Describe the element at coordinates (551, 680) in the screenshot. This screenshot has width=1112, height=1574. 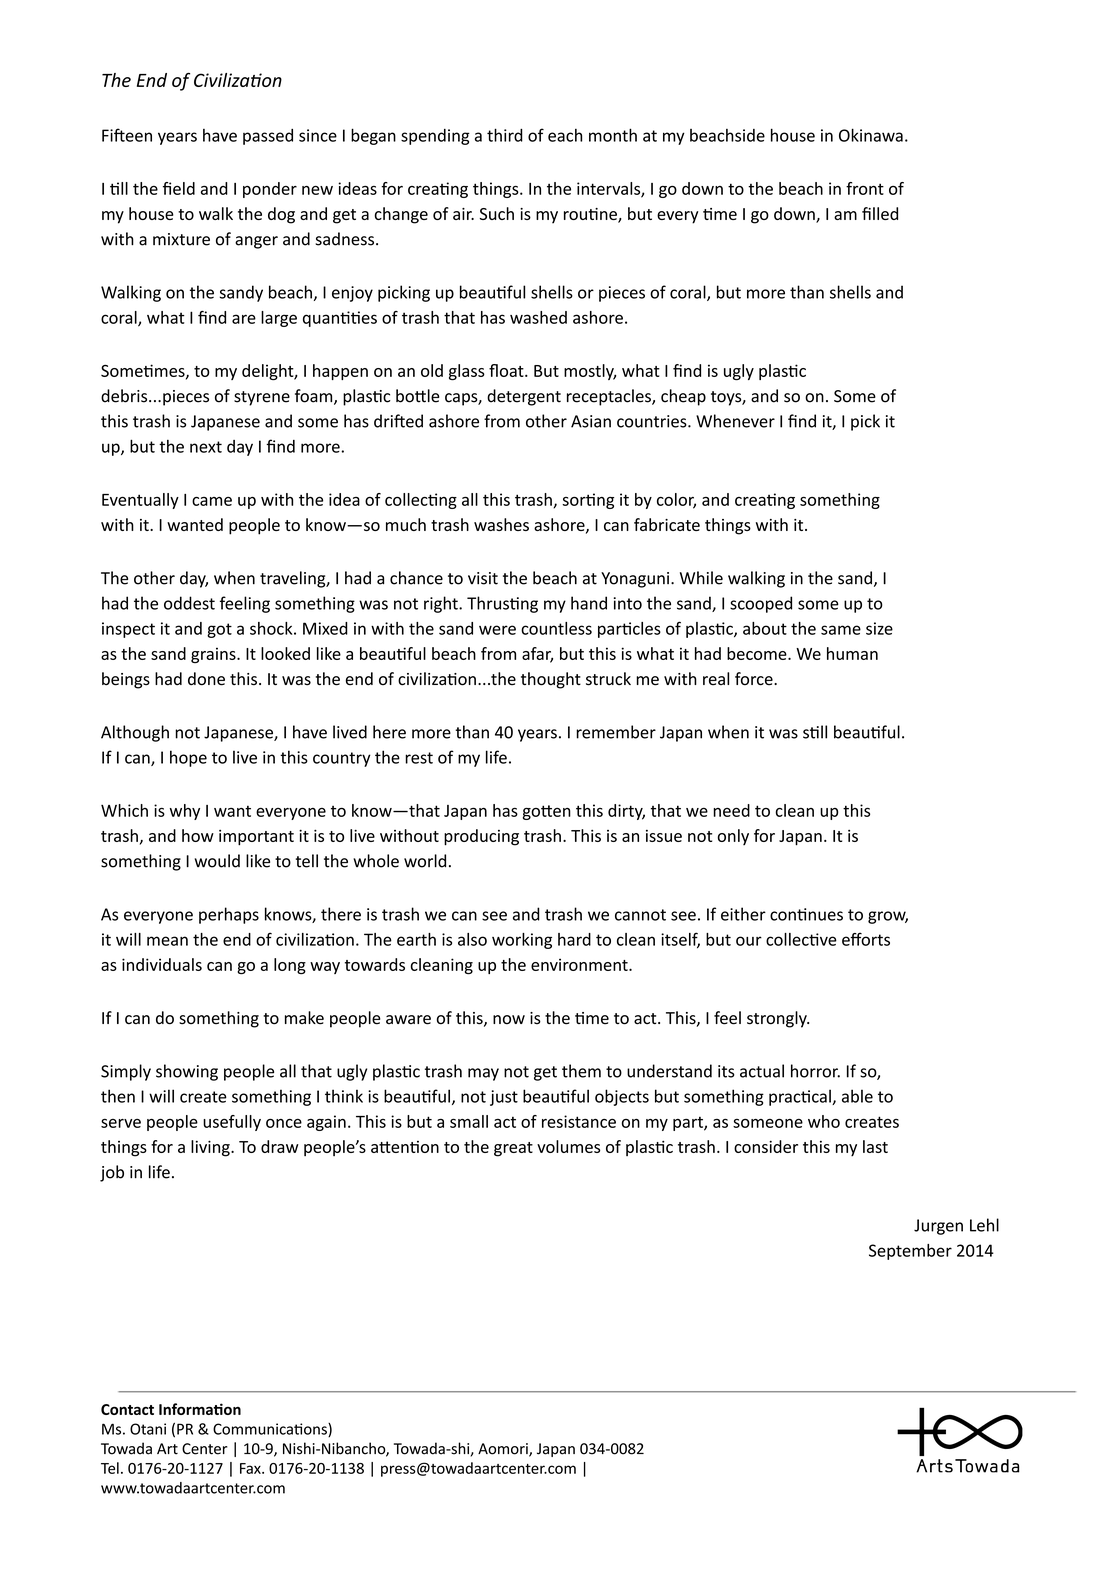
I see `thought` at that location.
